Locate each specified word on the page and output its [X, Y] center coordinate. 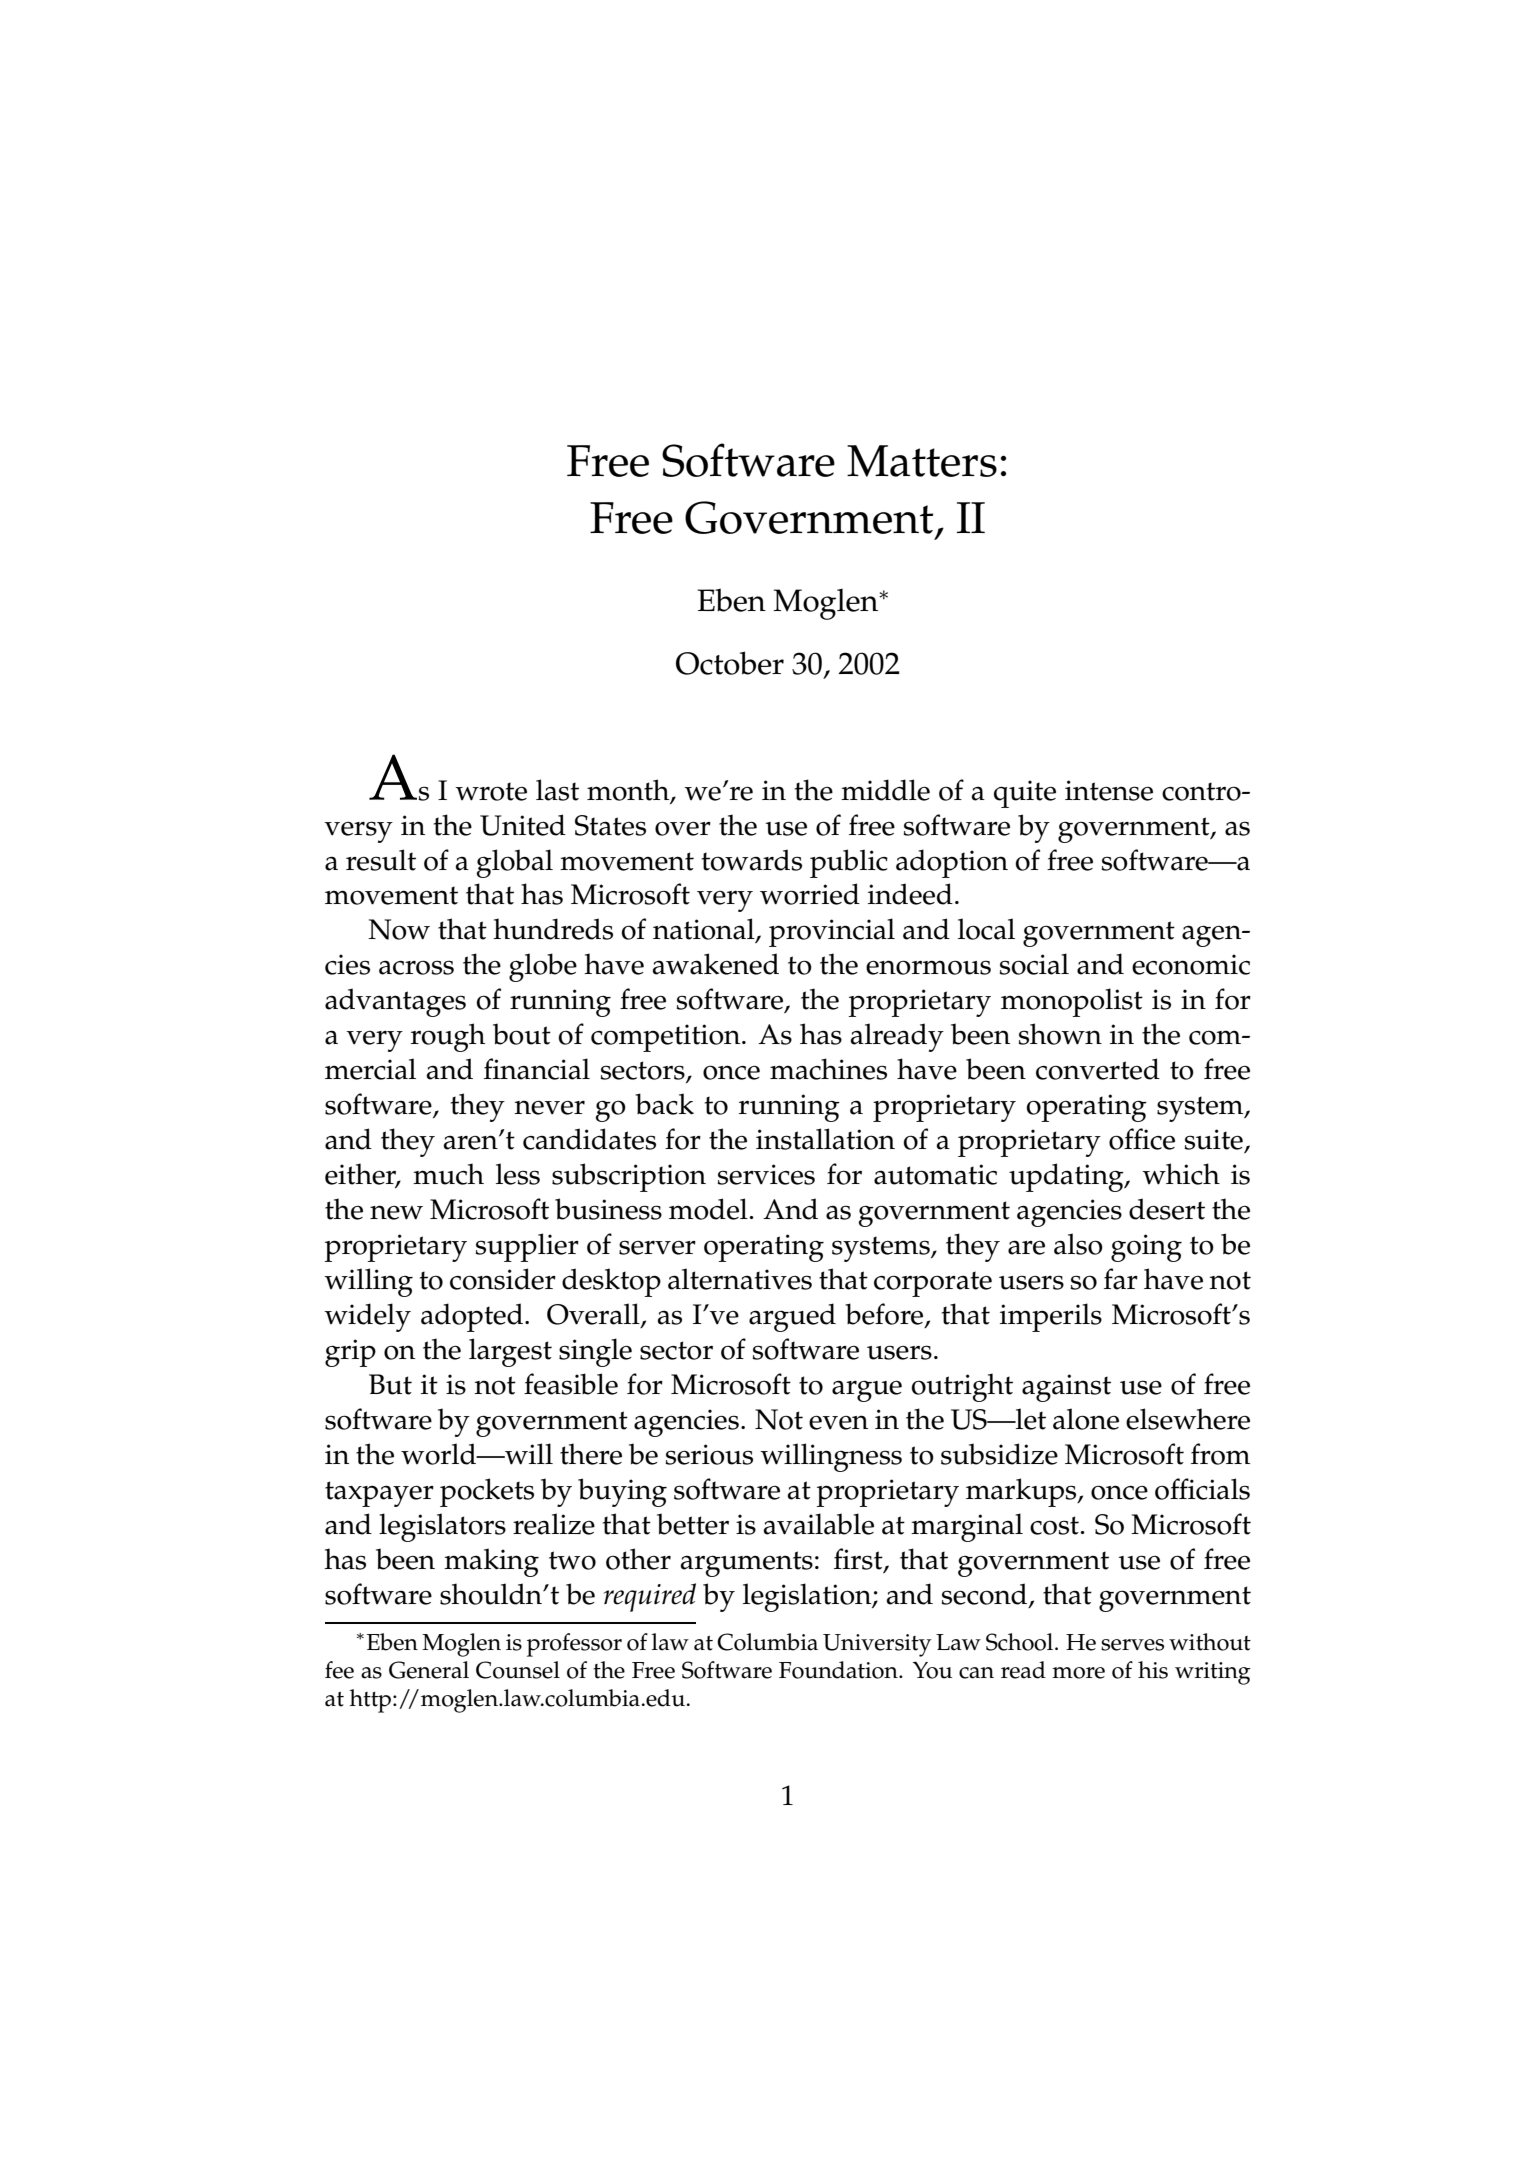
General [429, 1670]
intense [1109, 790]
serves [1132, 1645]
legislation [808, 1597]
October [730, 663]
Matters [922, 461]
